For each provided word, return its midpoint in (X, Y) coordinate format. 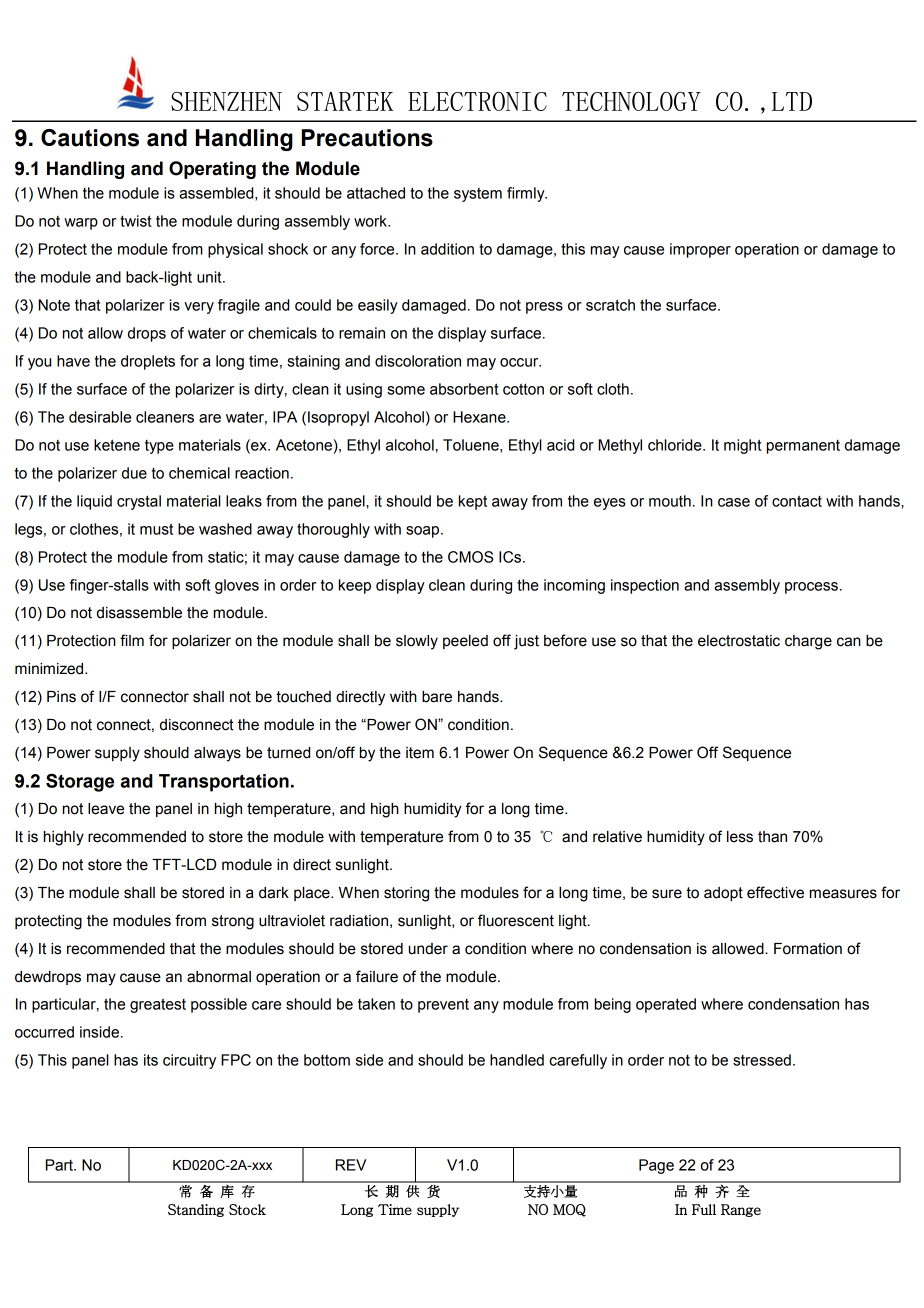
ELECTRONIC (477, 101)
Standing (196, 1210)
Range (741, 1210)
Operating (212, 170)
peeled (465, 642)
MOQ (569, 1210)
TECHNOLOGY (631, 101)
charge (808, 642)
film (132, 640)
